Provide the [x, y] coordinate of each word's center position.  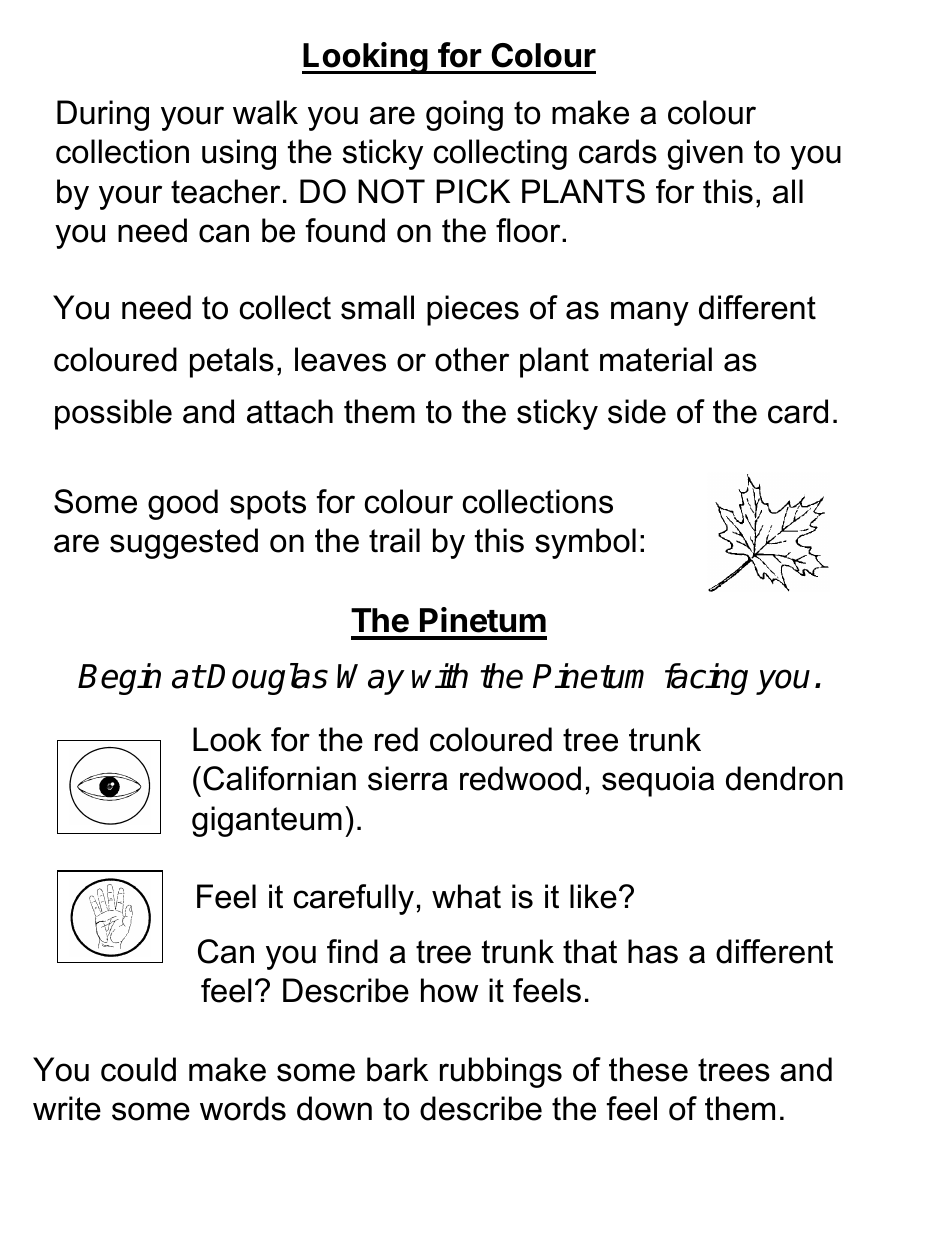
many [650, 313]
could [138, 1069]
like [593, 896]
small [377, 307]
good [183, 504]
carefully [353, 899]
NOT [391, 191]
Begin [119, 679]
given [705, 154]
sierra [408, 778]
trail [394, 540]
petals [232, 362]
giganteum [267, 821]
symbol [585, 543]
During [103, 115]
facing [706, 679]
